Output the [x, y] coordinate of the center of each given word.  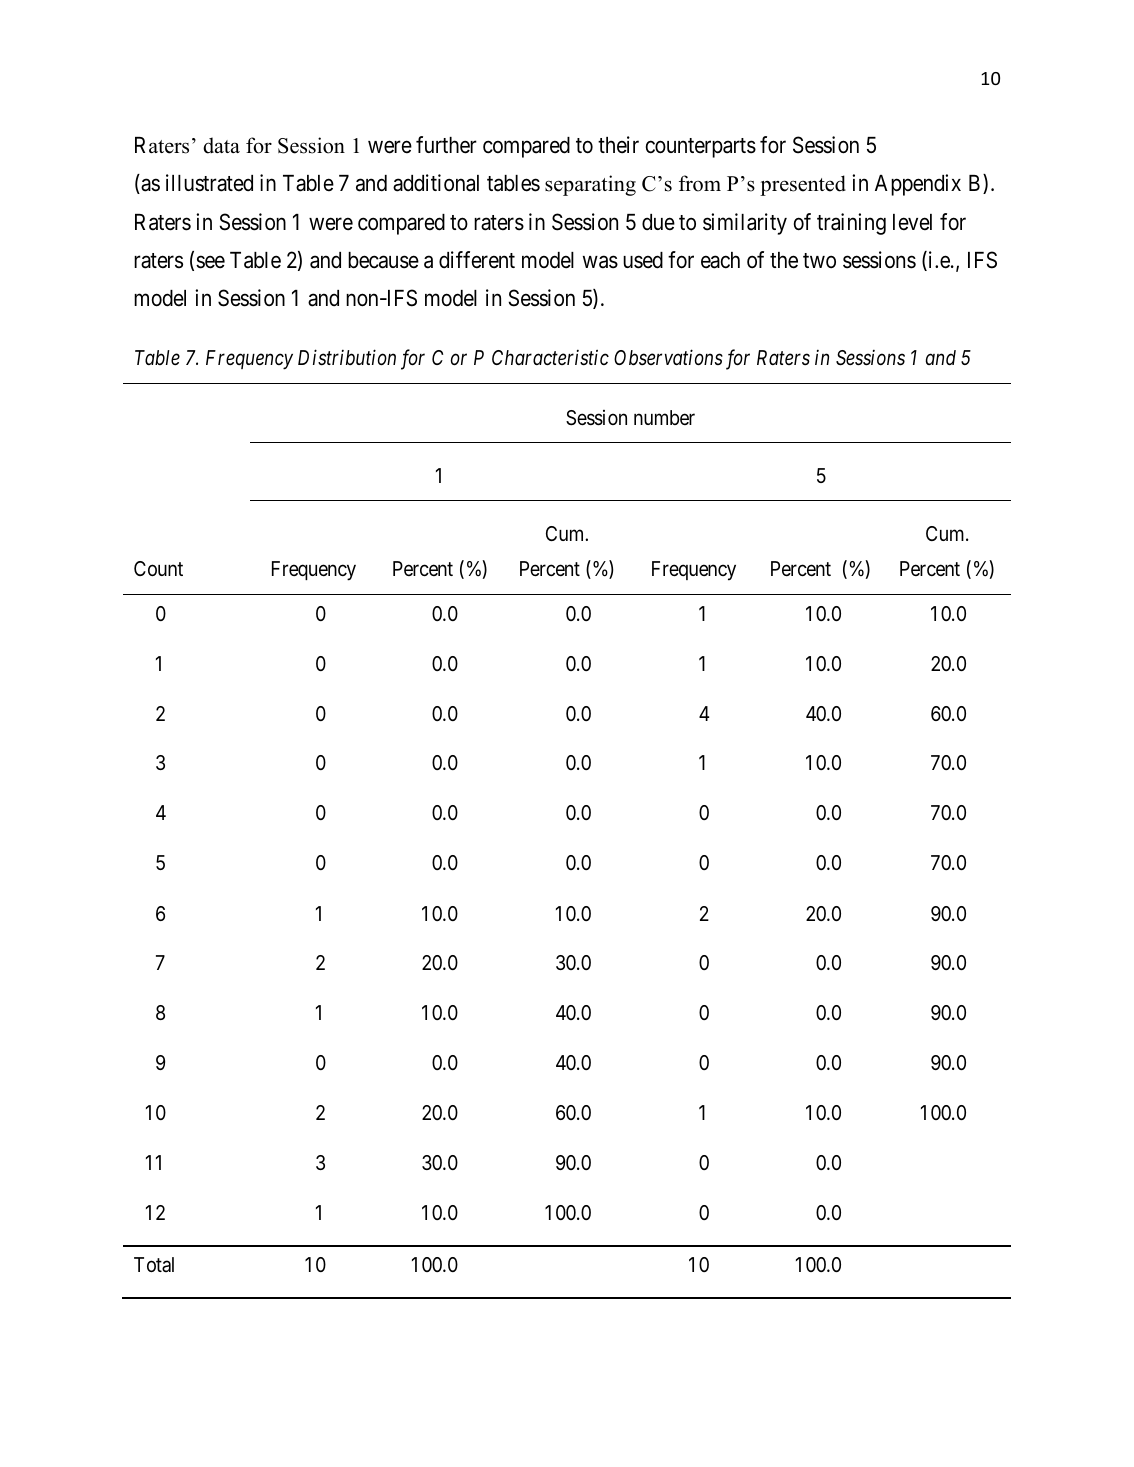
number [664, 417]
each [720, 260]
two [819, 260]
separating [590, 185]
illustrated [209, 183]
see [210, 262]
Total [154, 1264]
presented [803, 185]
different [477, 260]
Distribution [347, 357]
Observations [668, 357]
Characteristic [550, 358]
